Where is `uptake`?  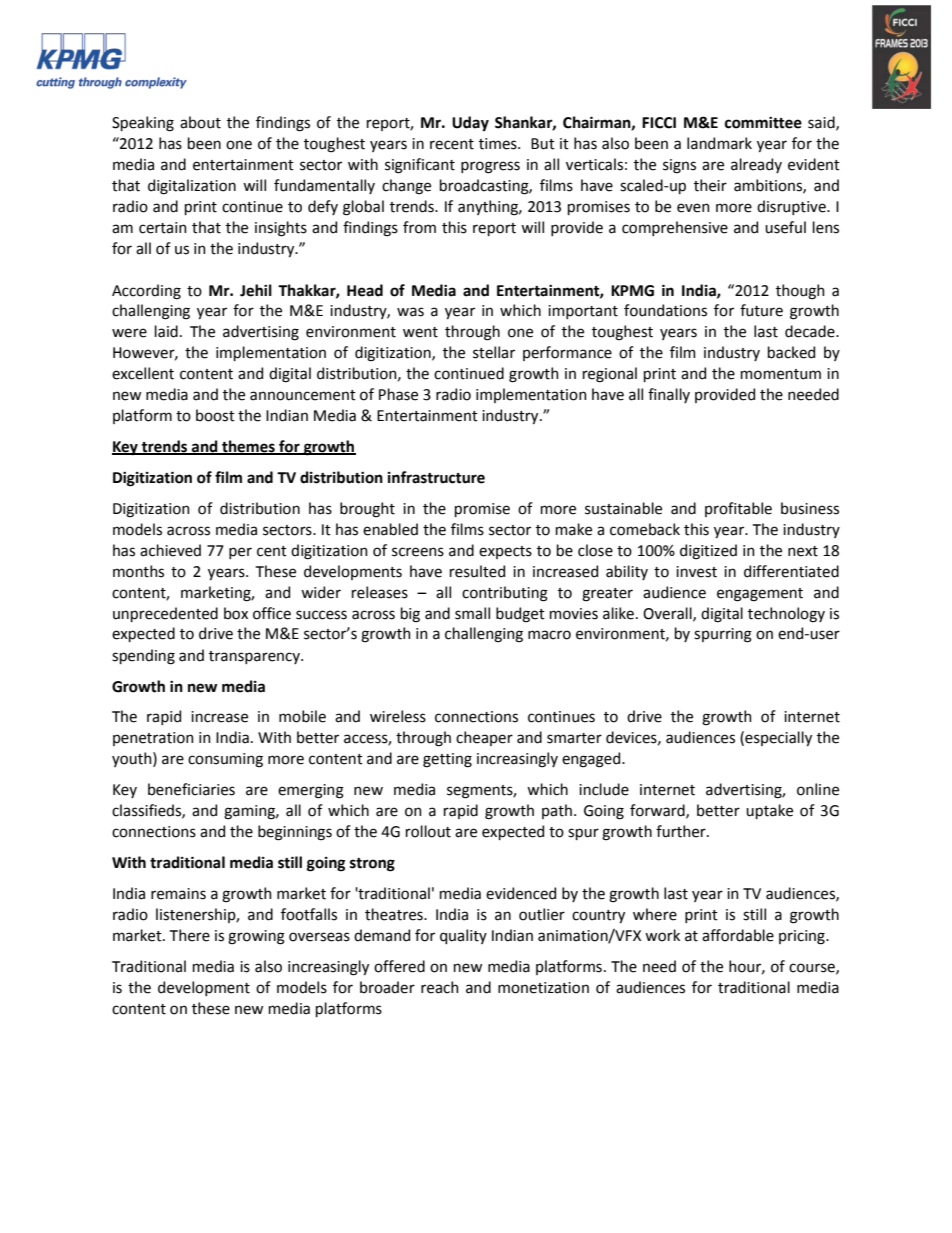 uptake is located at coordinates (769, 811).
